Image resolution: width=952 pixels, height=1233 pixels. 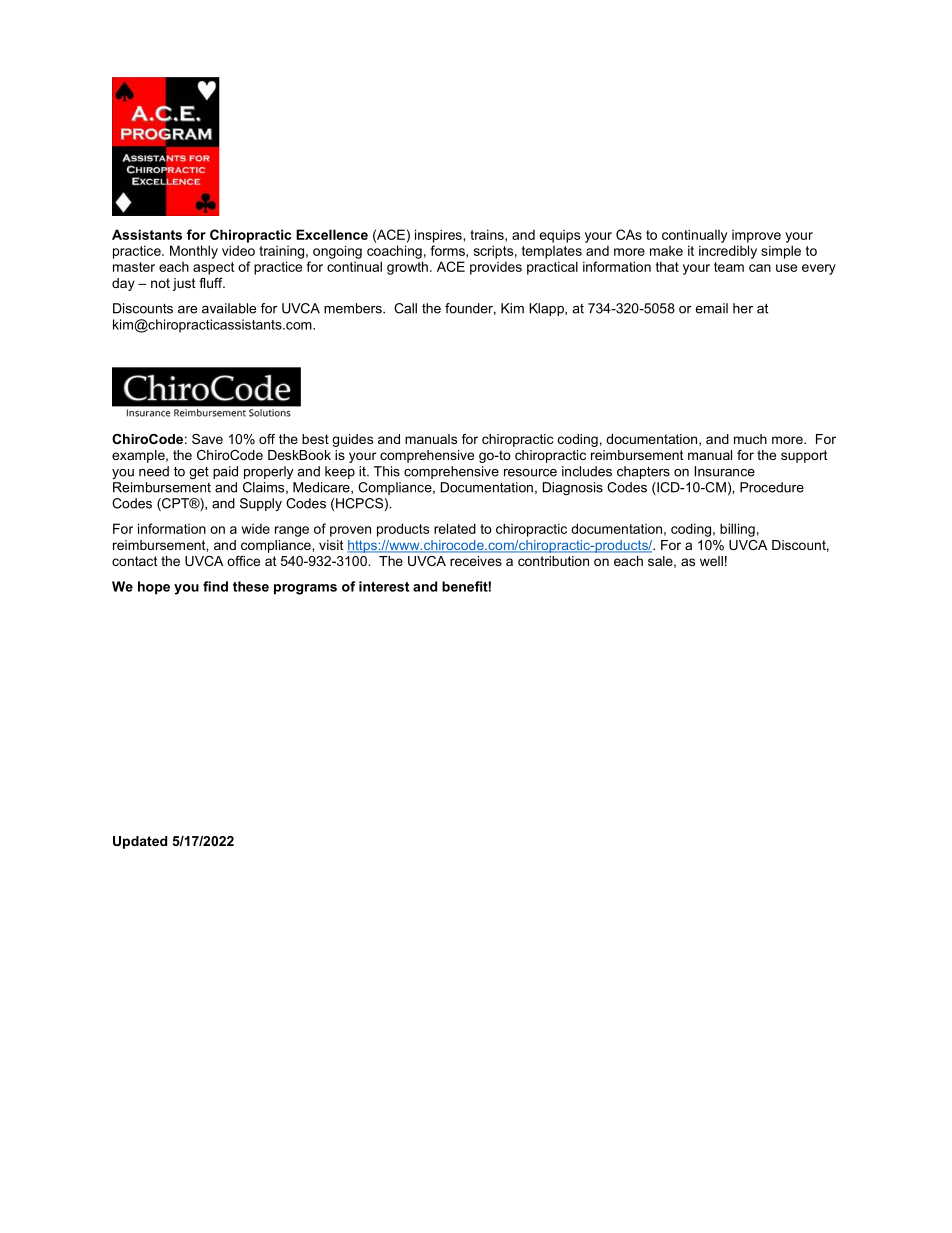 I want to click on Updated, so click(x=140, y=842).
